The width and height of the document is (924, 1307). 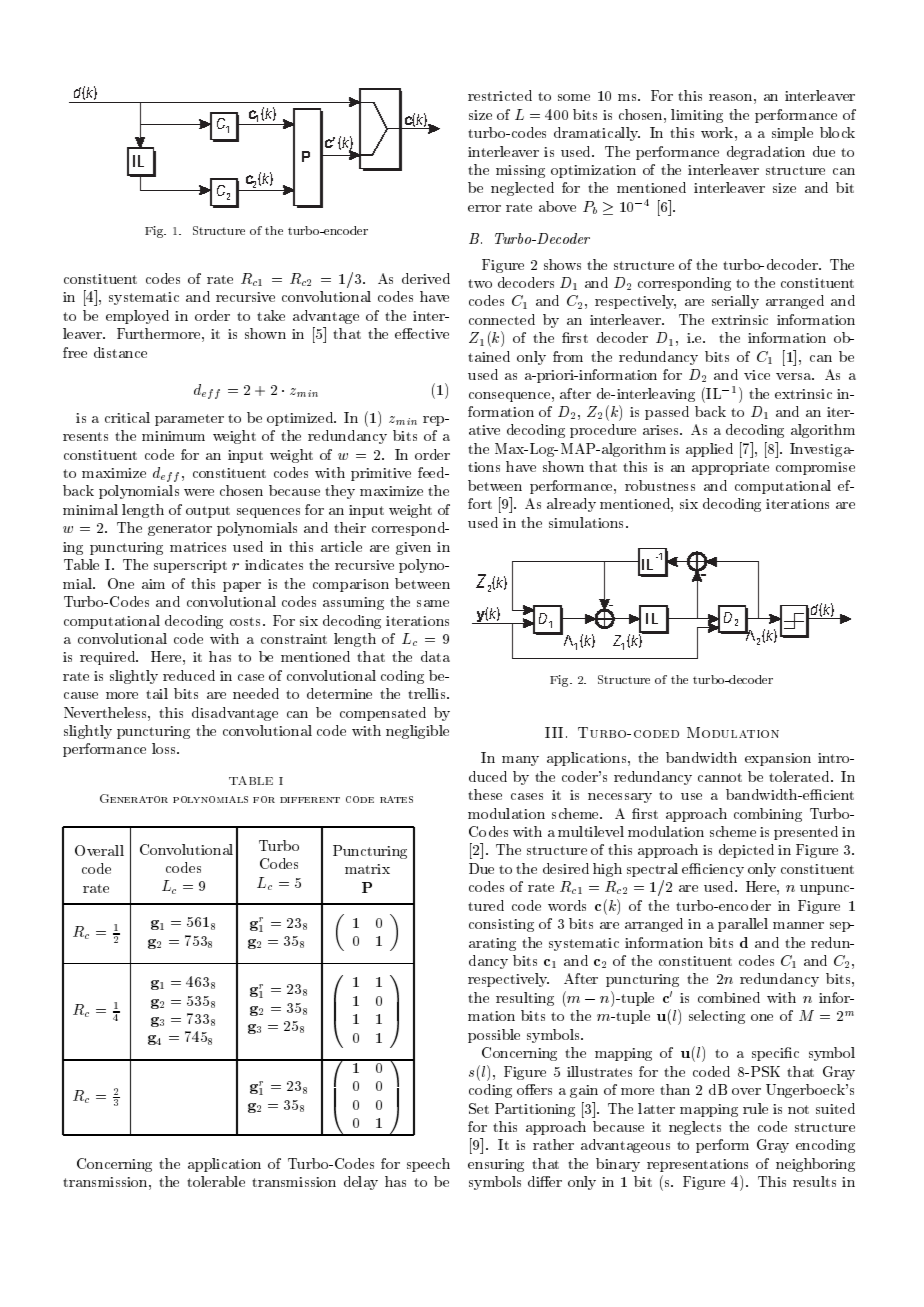 What do you see at coordinates (109, 658) in the document?
I see `required` at bounding box center [109, 658].
